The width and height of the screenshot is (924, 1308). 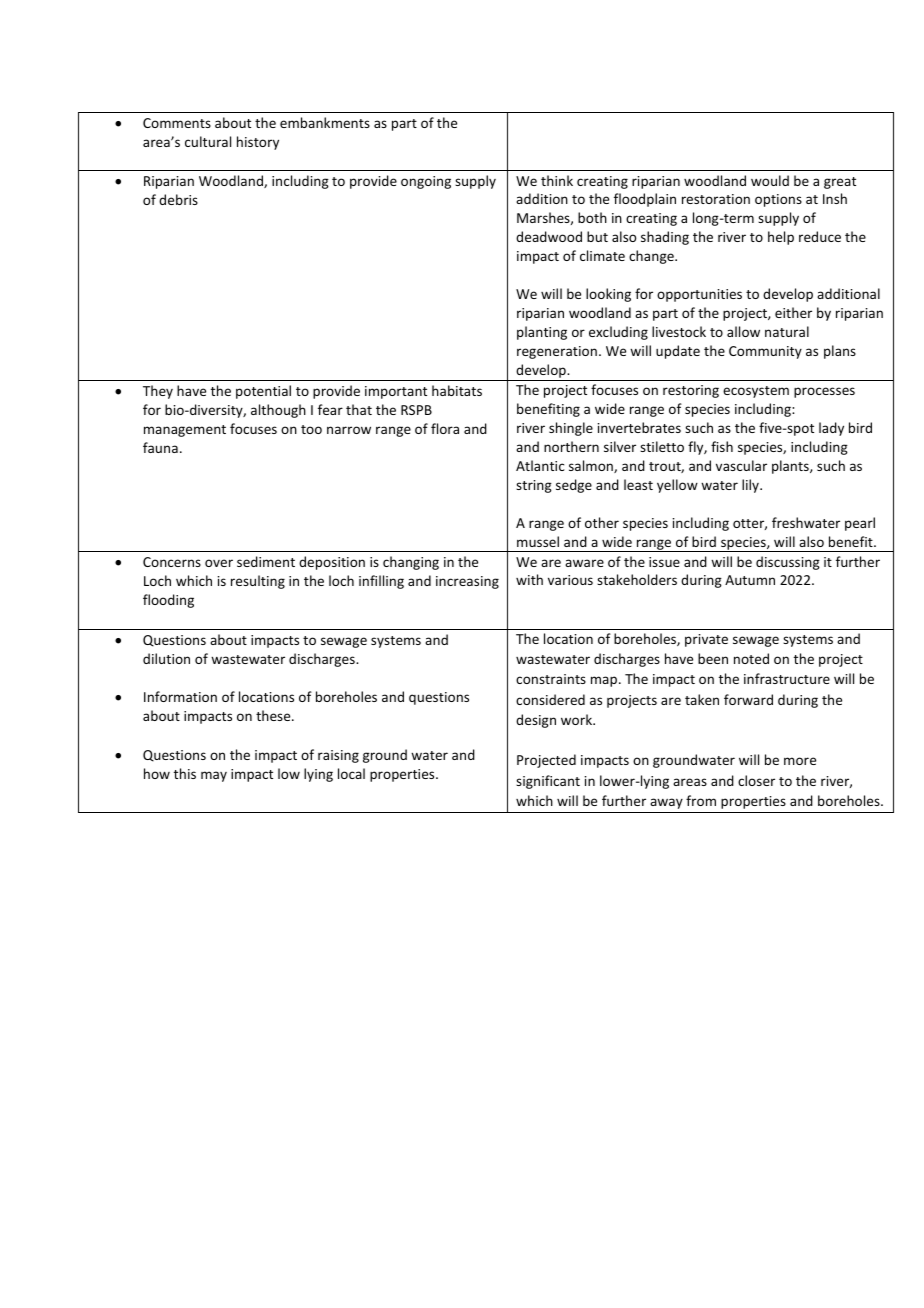 I want to click on may, so click(x=214, y=776).
